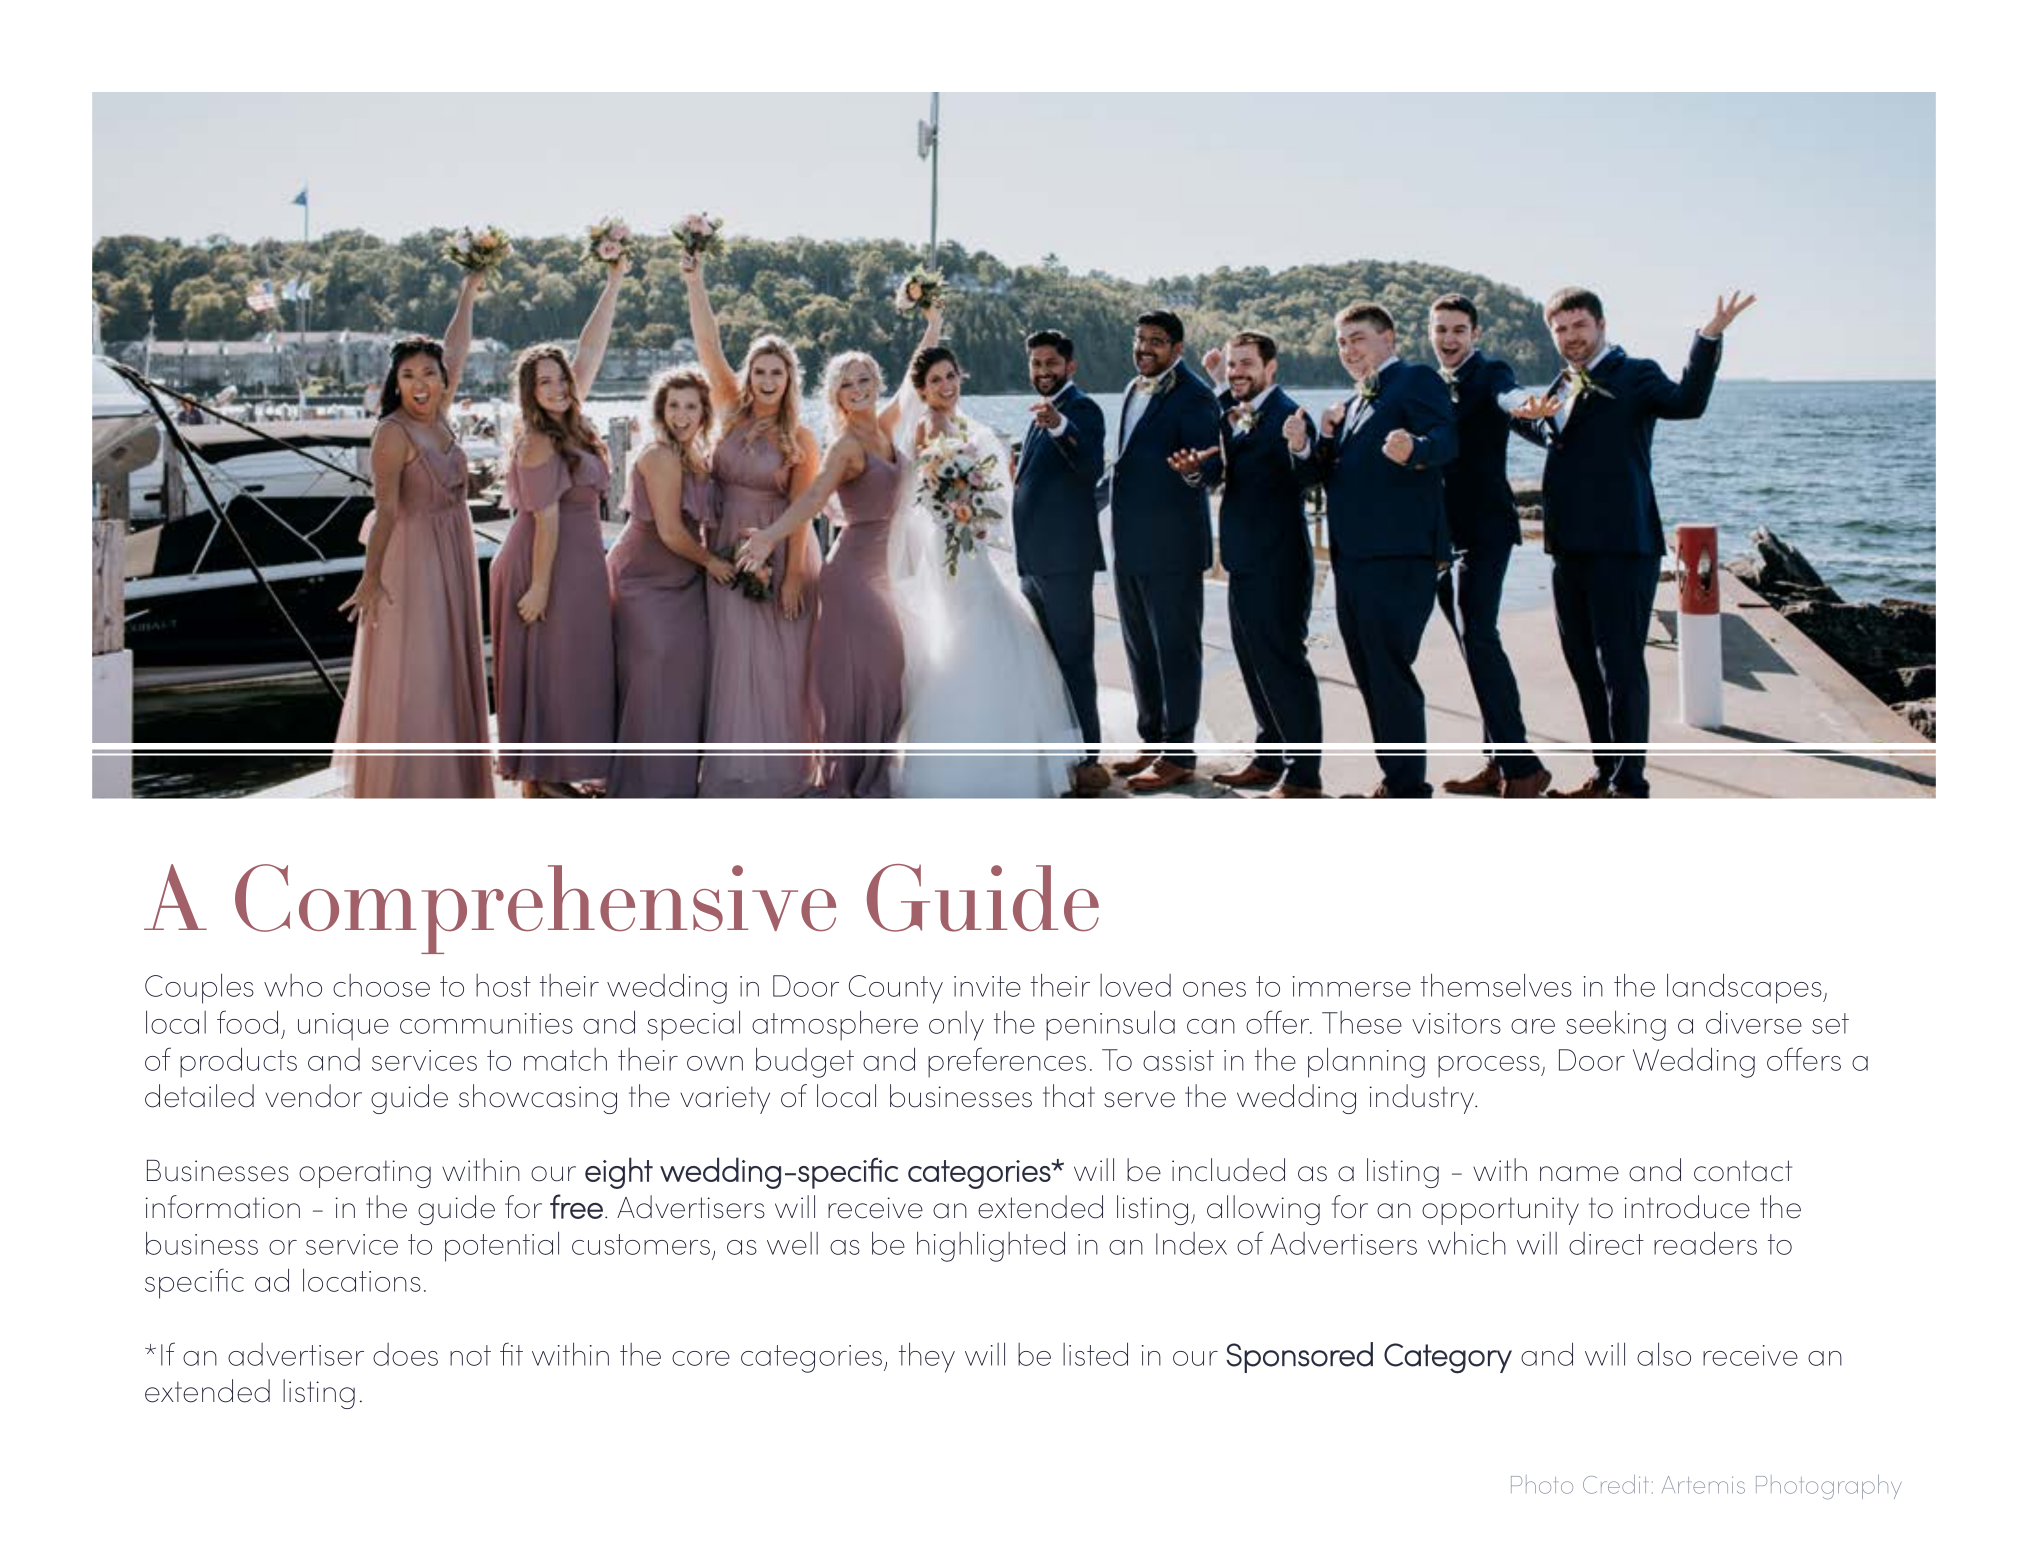 The width and height of the document is (2028, 1567). What do you see at coordinates (1664, 1354) in the document?
I see `also` at bounding box center [1664, 1354].
